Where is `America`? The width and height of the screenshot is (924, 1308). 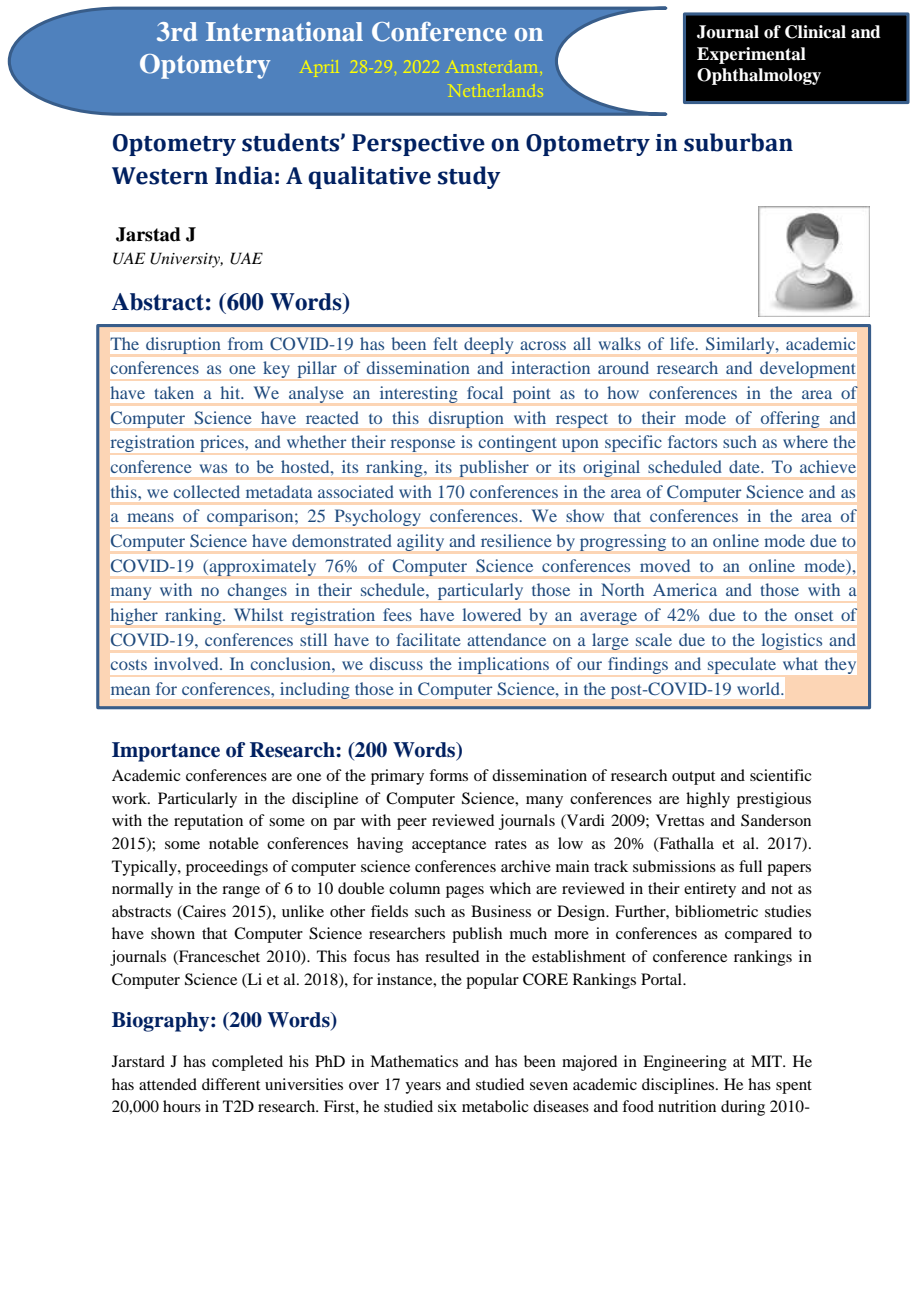
America is located at coordinates (685, 589).
